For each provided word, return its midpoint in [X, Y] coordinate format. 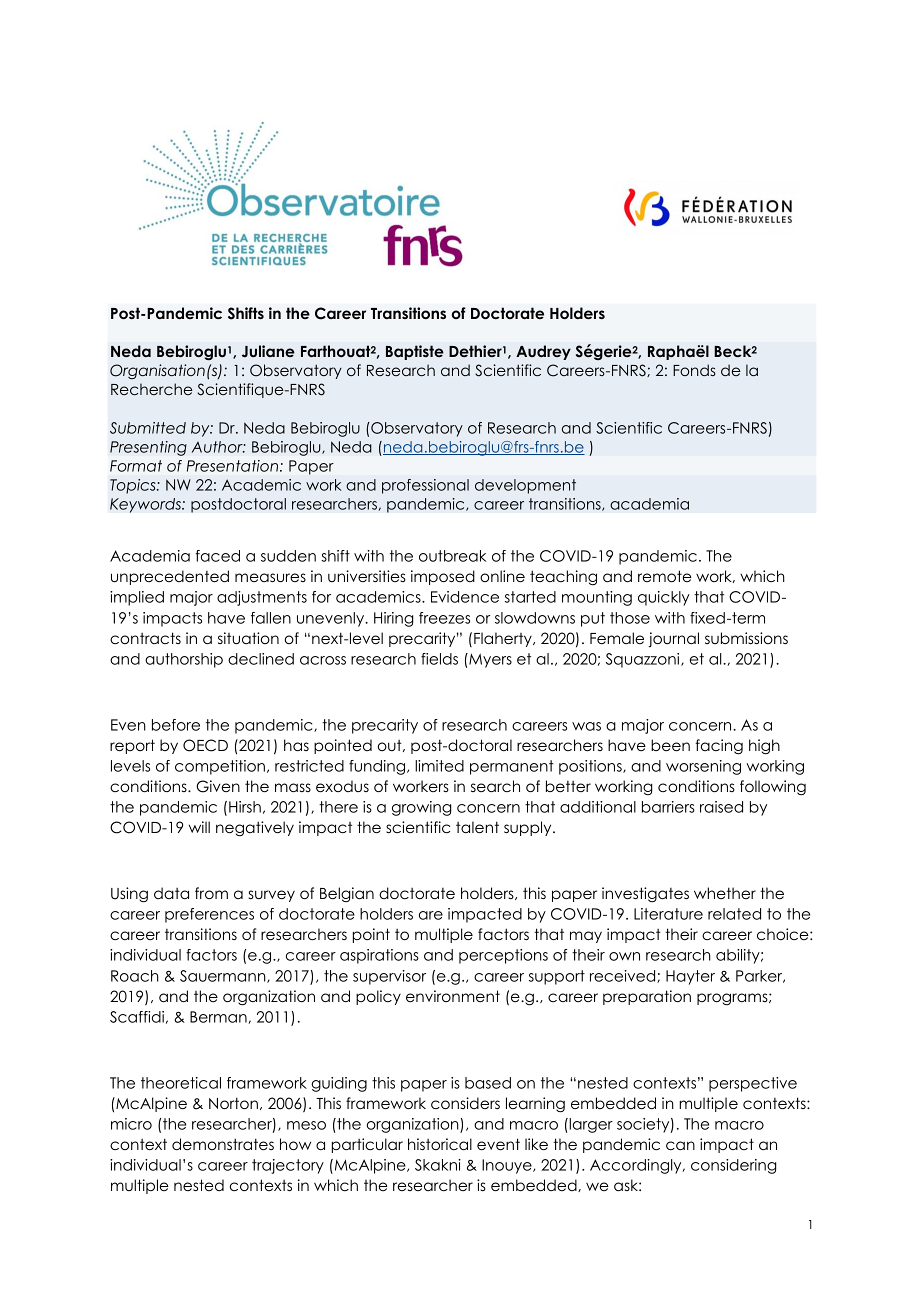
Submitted [148, 428]
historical [440, 1144]
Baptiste [415, 352]
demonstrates [223, 1144]
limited [439, 766]
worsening [703, 767]
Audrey [543, 352]
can [680, 1145]
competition [220, 767]
